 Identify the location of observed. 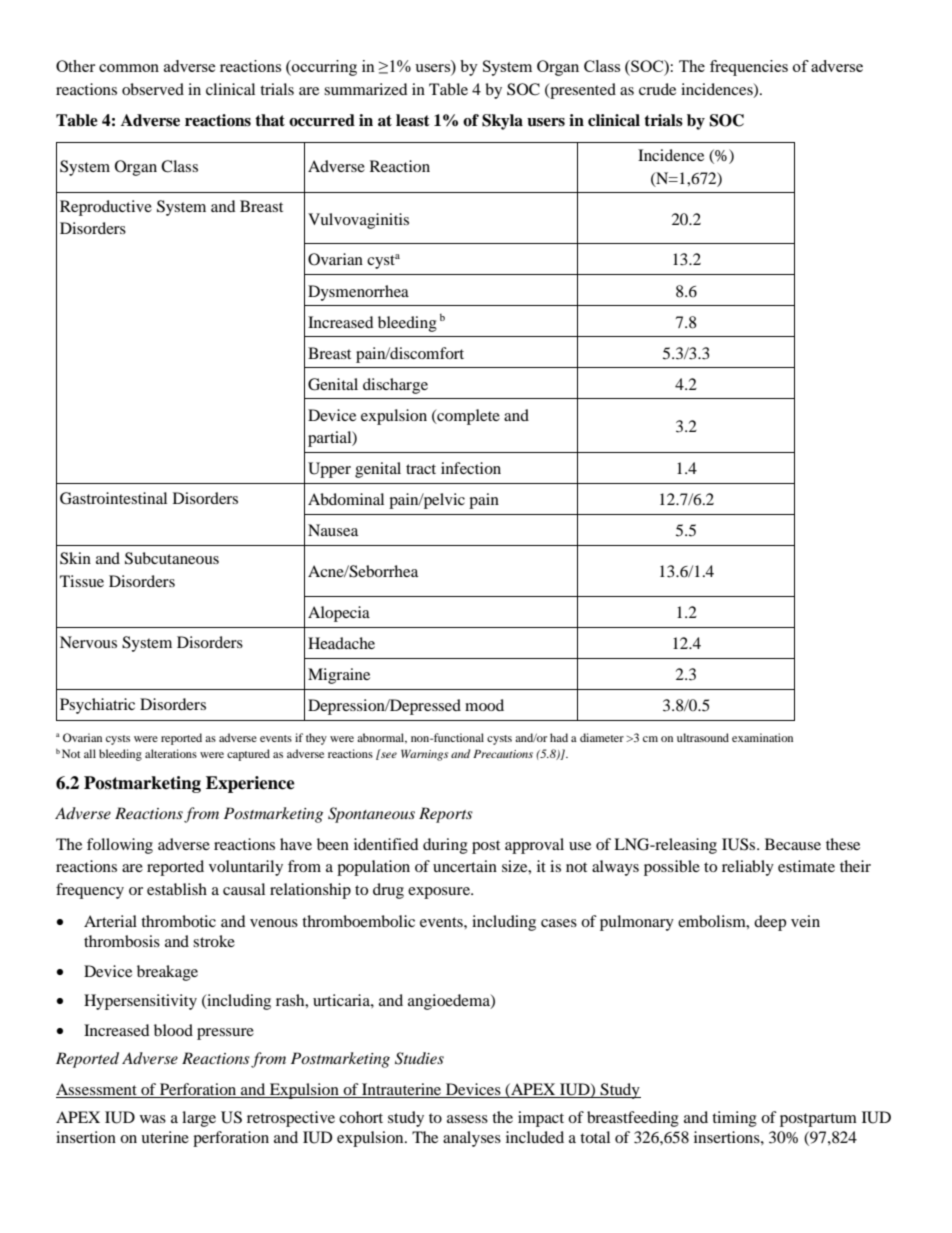
(153, 89).
